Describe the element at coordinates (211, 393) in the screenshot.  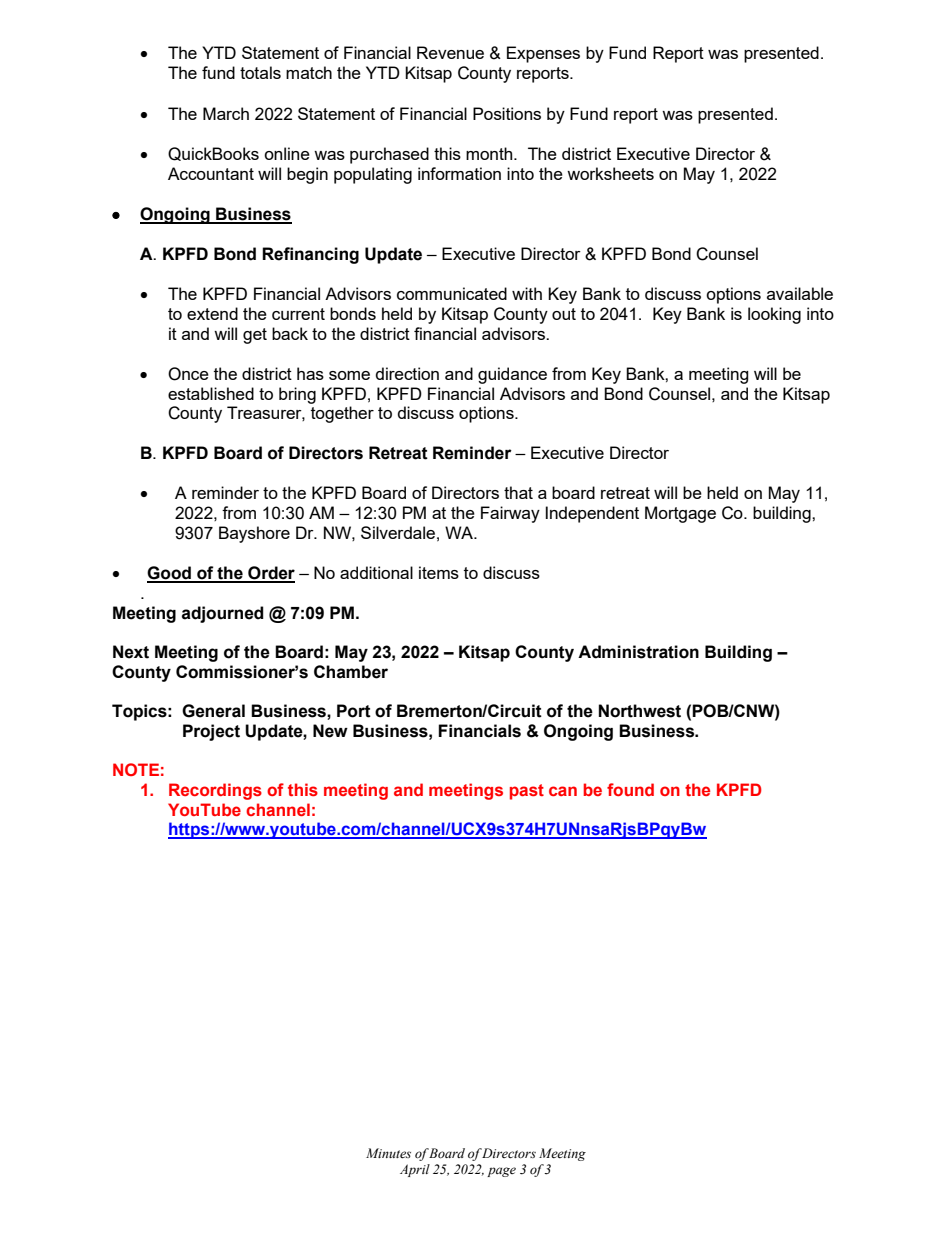
I see `established` at that location.
